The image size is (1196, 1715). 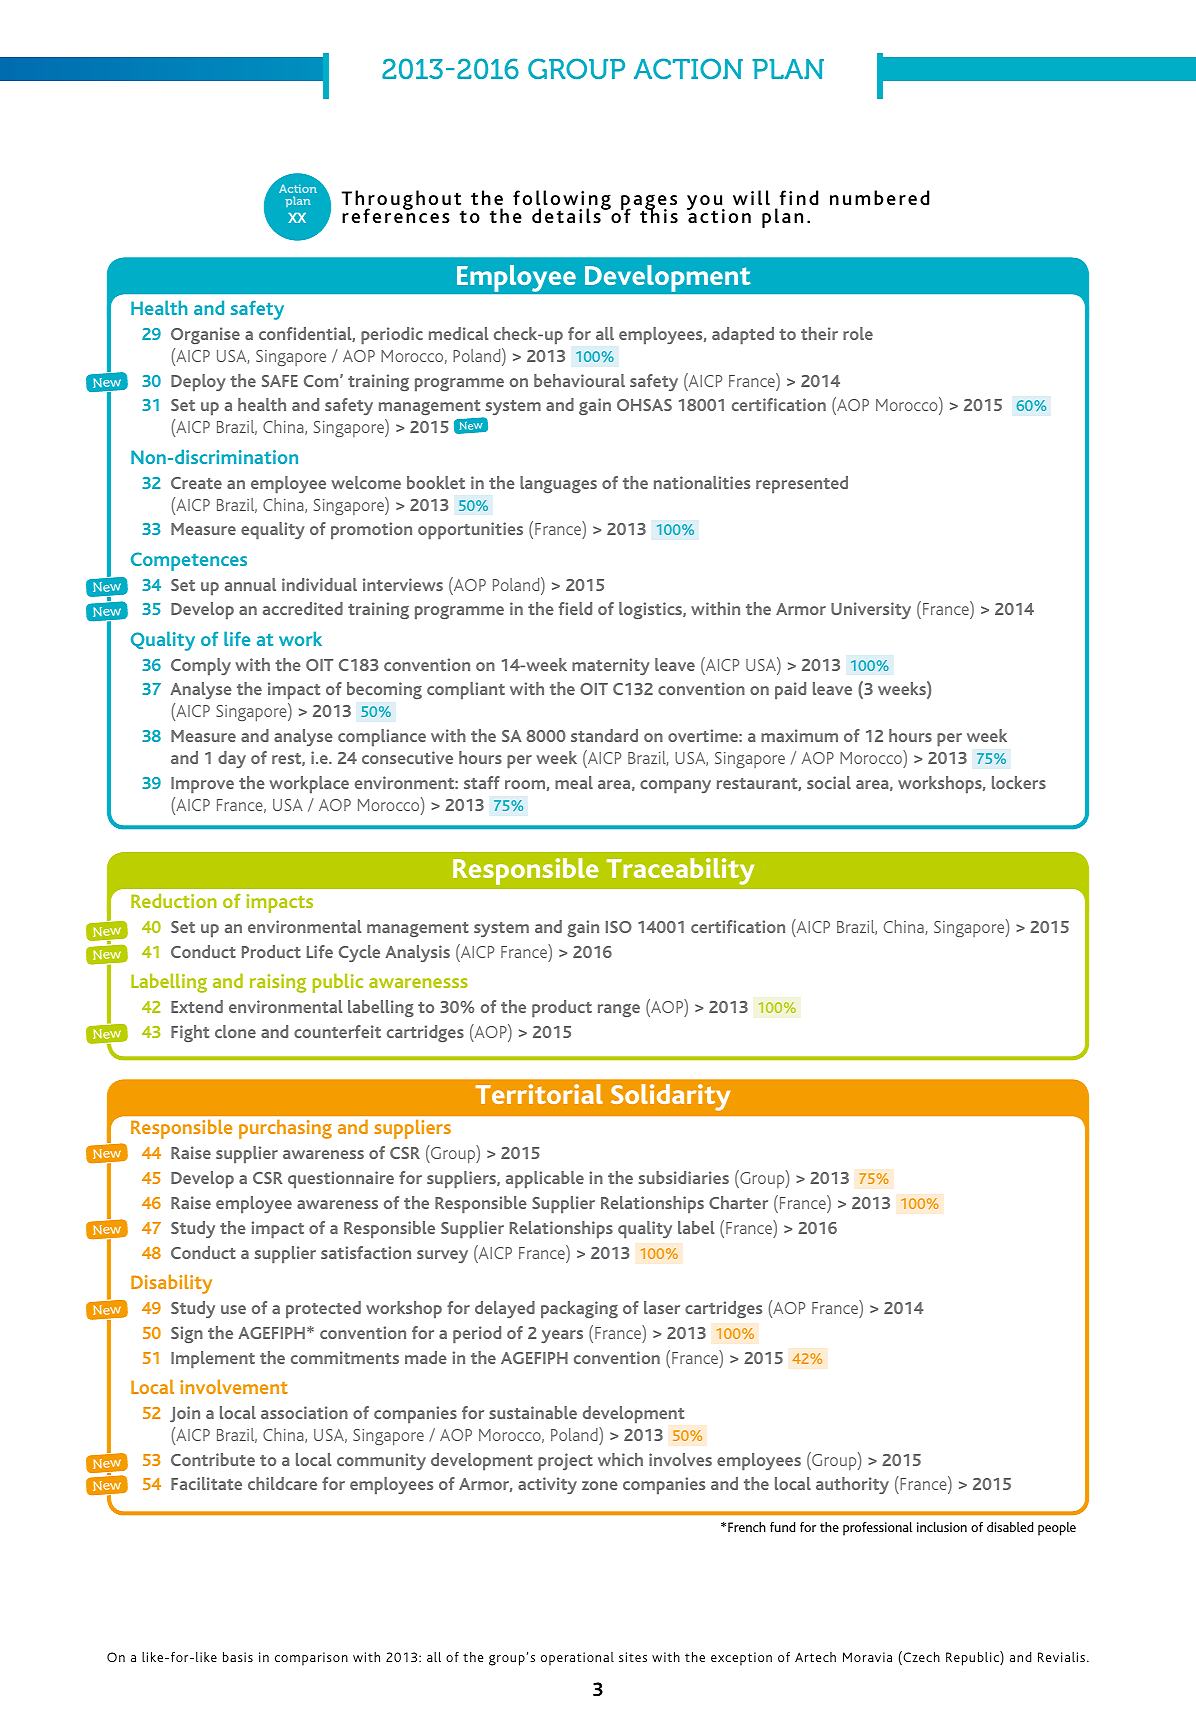 What do you see at coordinates (633, 1657) in the page?
I see `sites` at bounding box center [633, 1657].
